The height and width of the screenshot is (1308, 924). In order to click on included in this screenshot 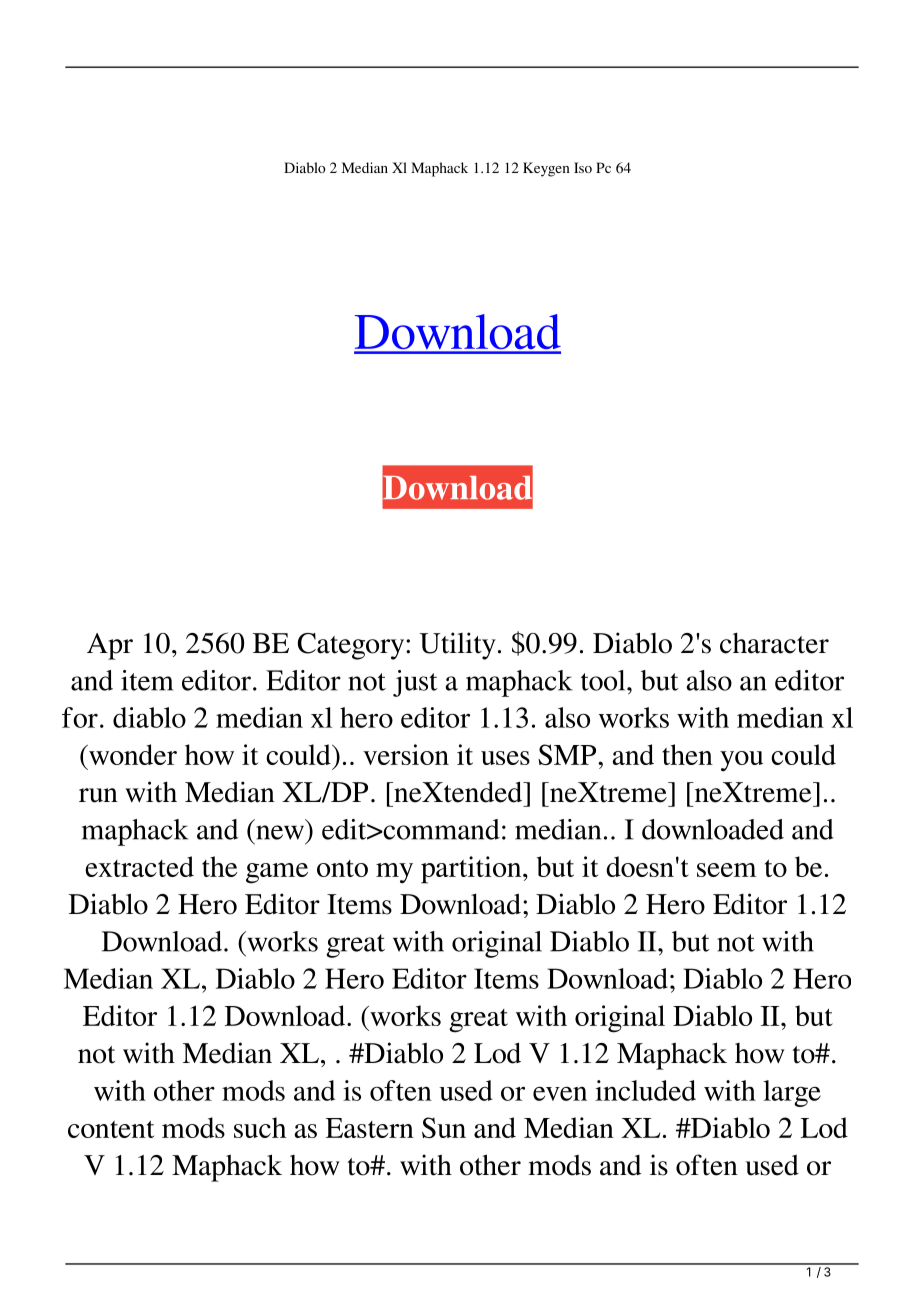, I will do `click(645, 1090)`.
